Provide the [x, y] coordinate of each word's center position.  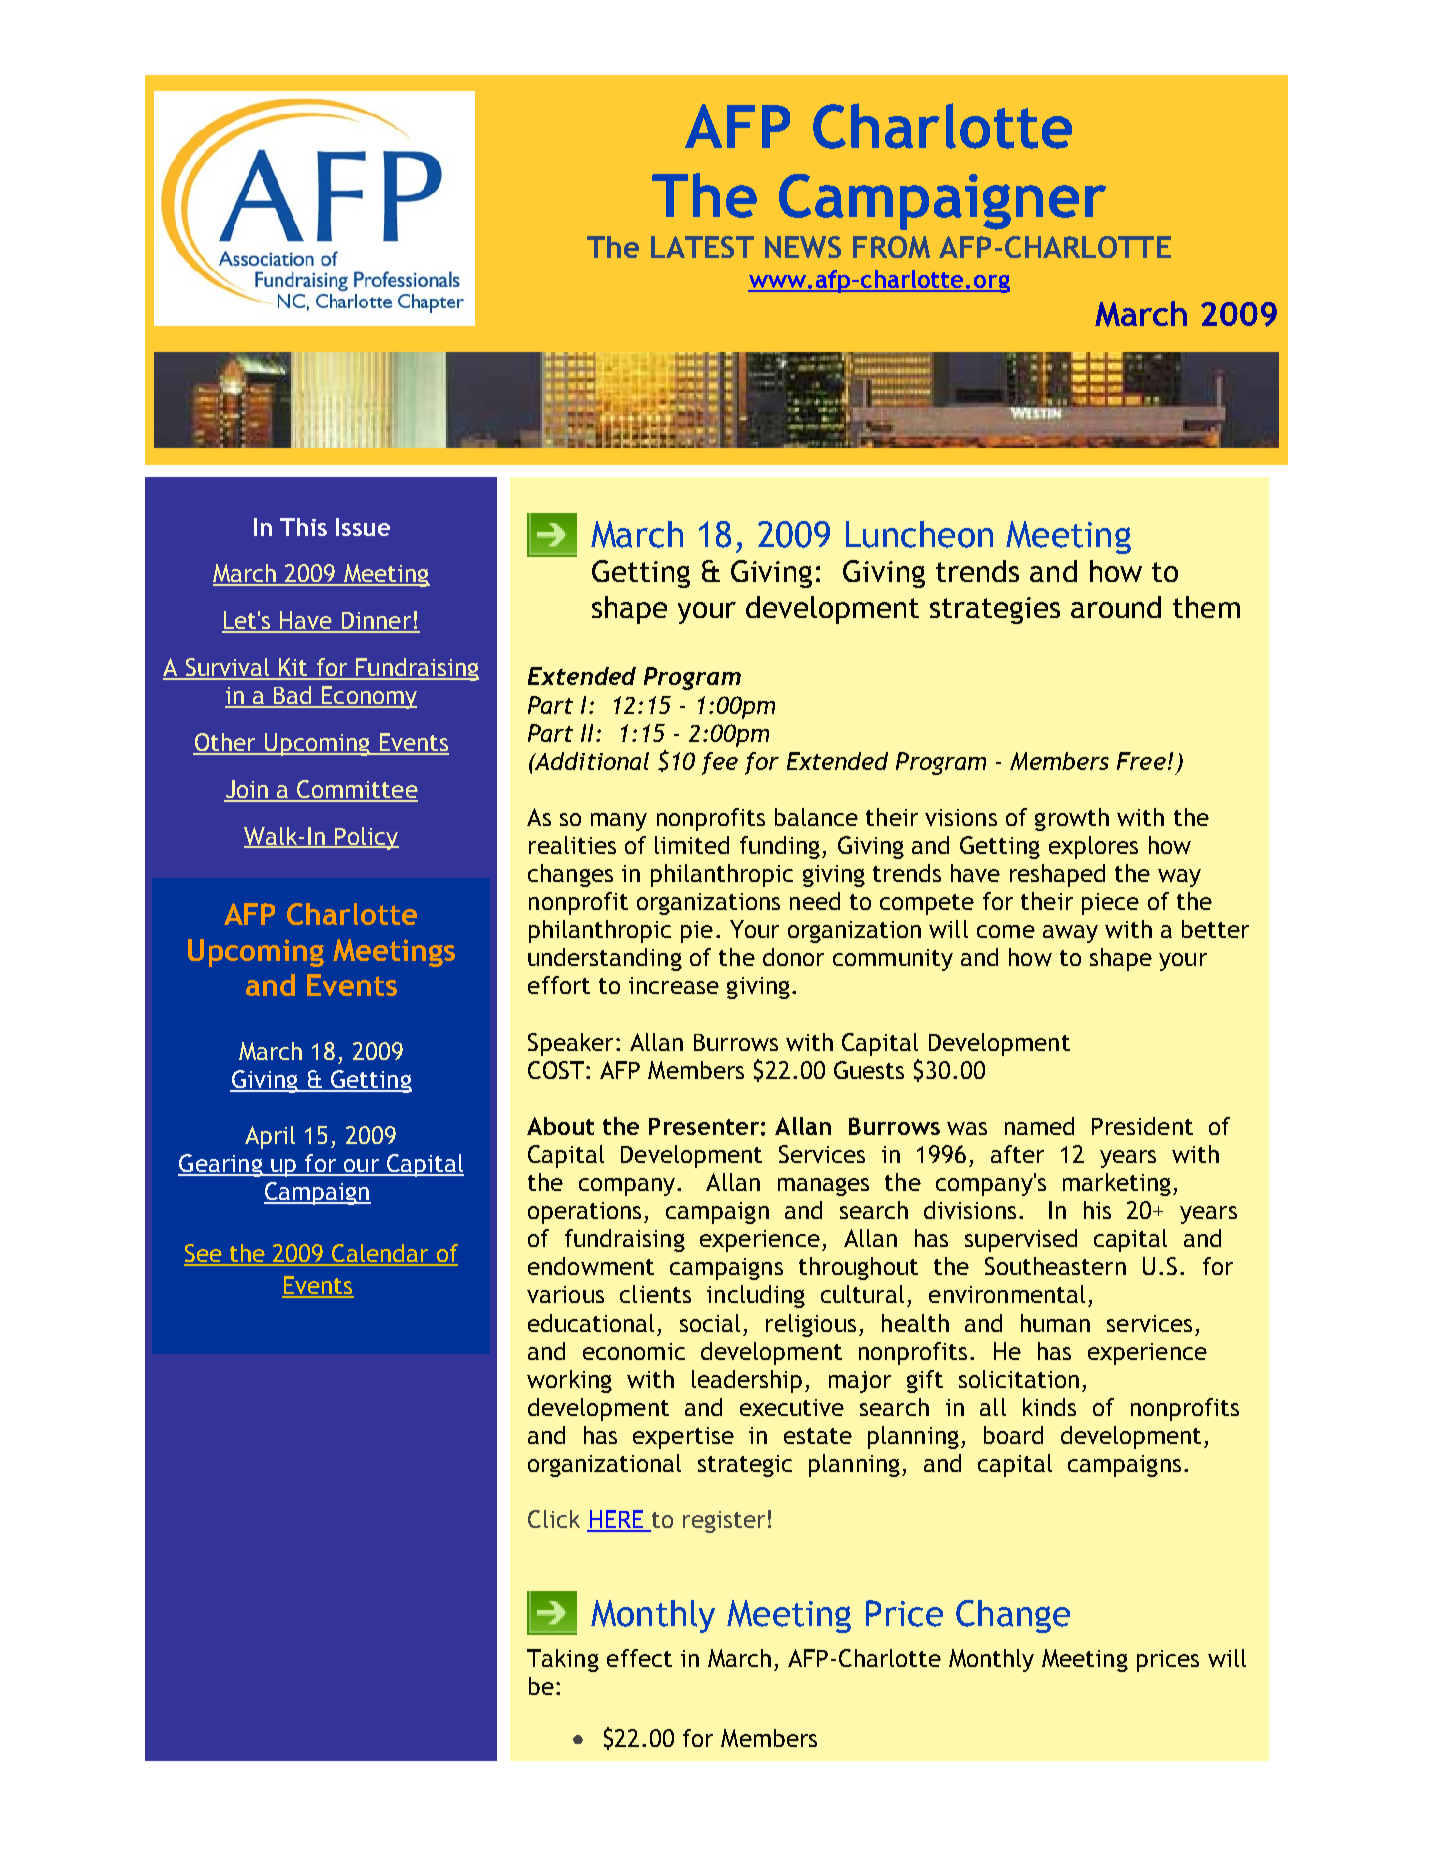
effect [639, 1658]
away [1070, 934]
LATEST [702, 247]
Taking [563, 1660]
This [303, 527]
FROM [891, 247]
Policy [366, 838]
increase [674, 985]
